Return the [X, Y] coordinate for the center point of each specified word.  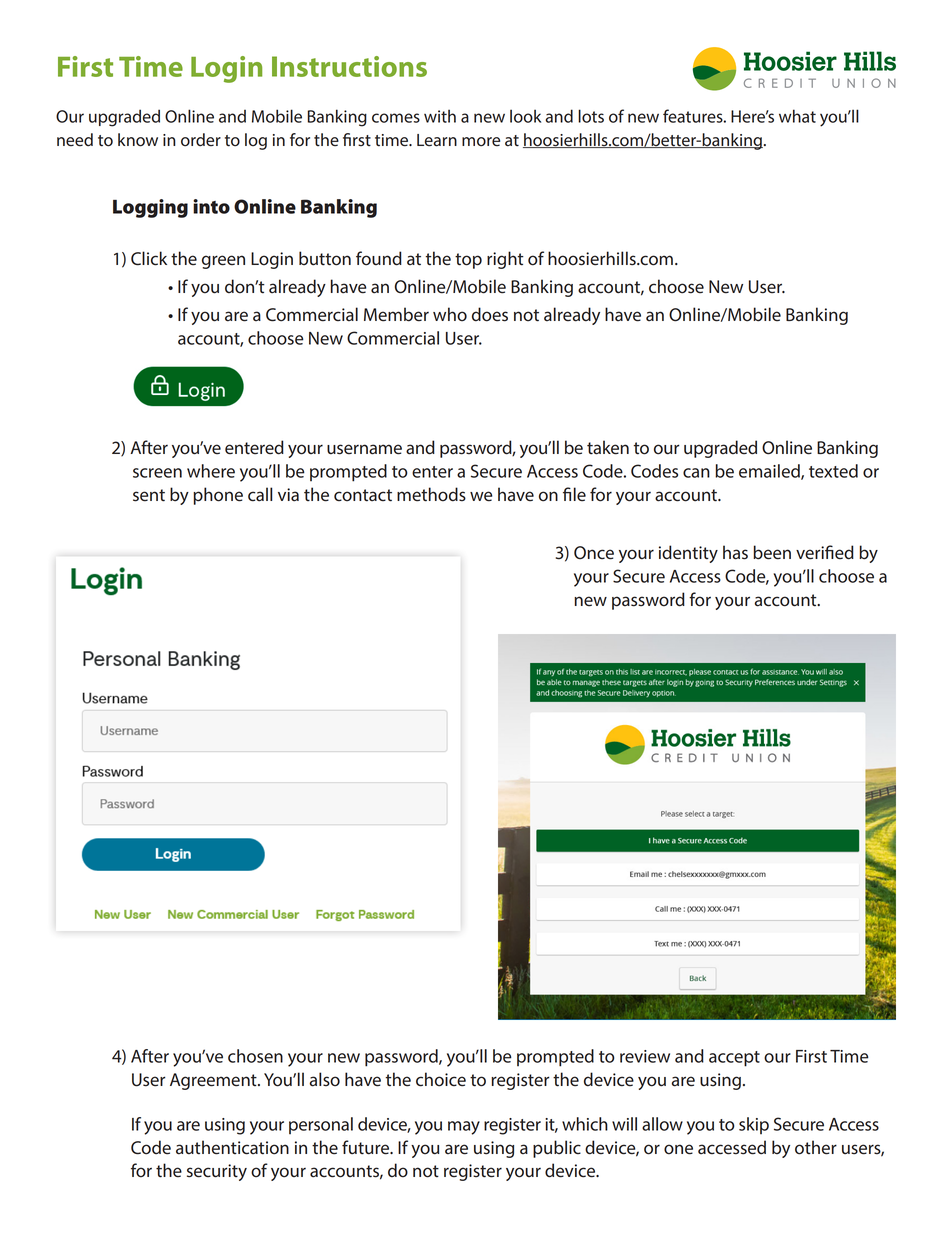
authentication [232, 1147]
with [440, 116]
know [138, 140]
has [735, 552]
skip [754, 1125]
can [696, 473]
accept [734, 1059]
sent [149, 495]
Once [594, 553]
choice [441, 1079]
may [464, 1128]
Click [149, 258]
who [450, 314]
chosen [255, 1056]
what [797, 116]
